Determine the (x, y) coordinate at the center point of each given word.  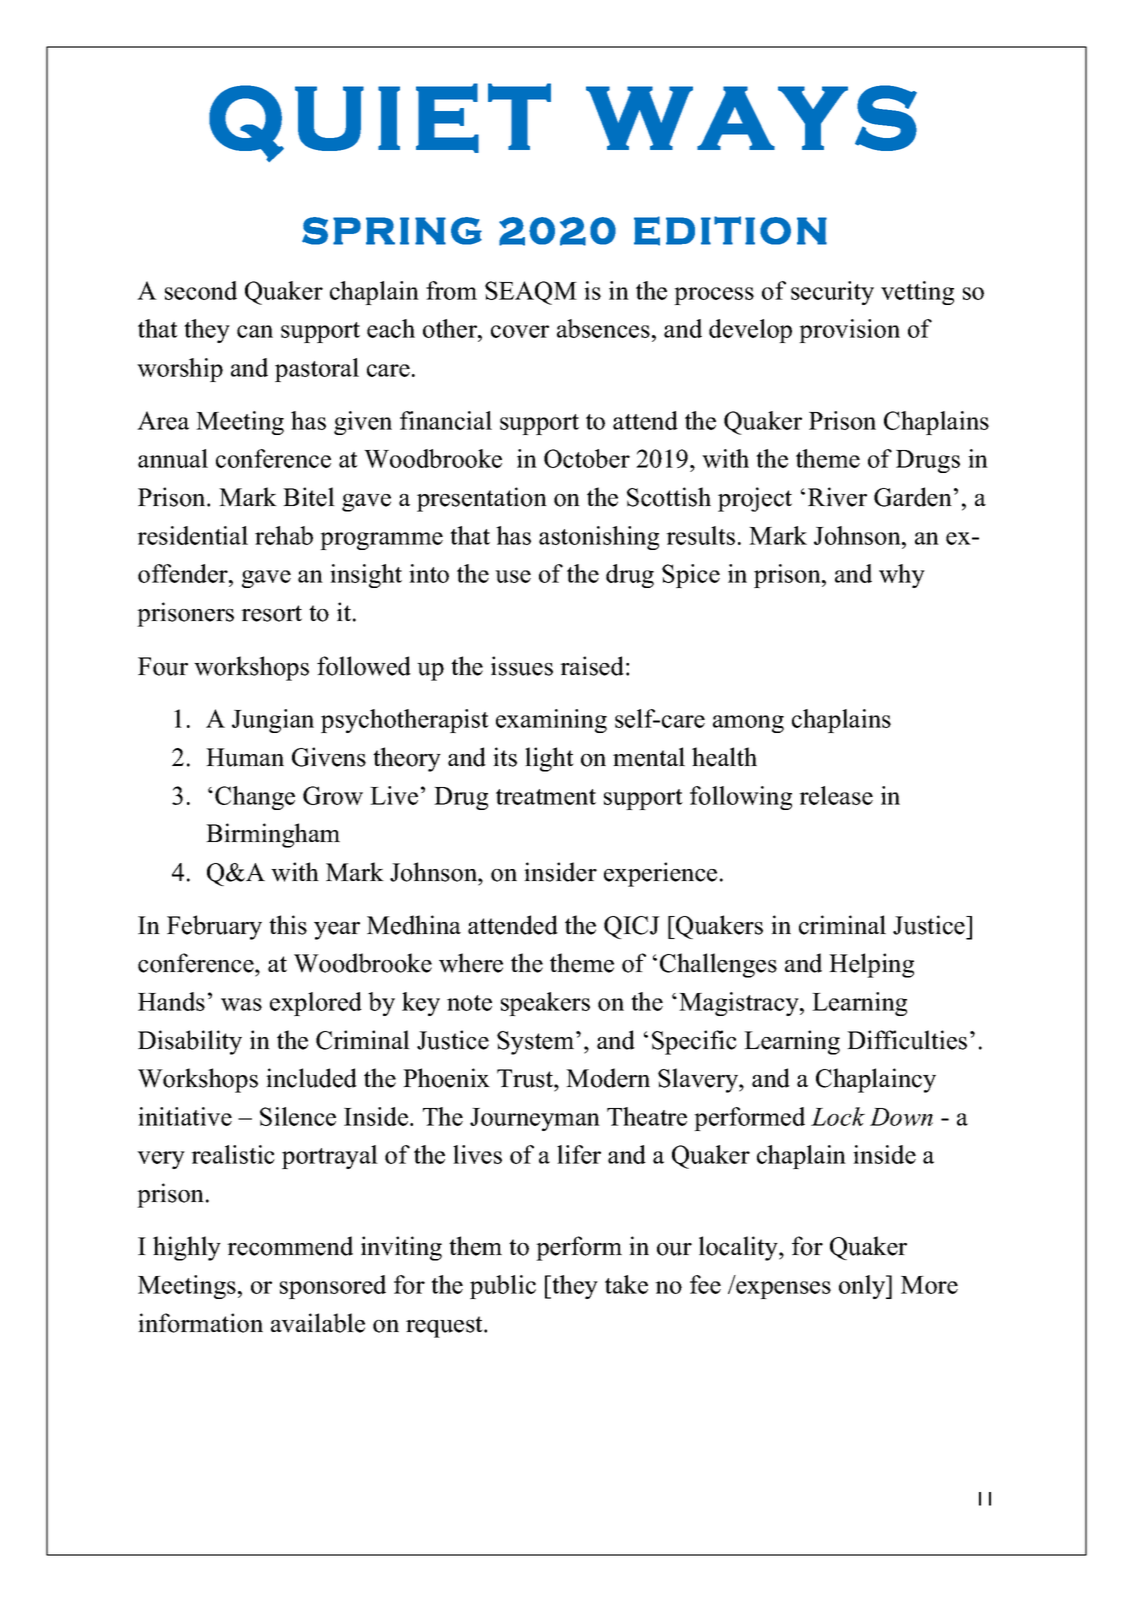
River (837, 497)
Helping (871, 965)
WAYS (751, 118)
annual (173, 458)
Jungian (273, 721)
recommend (290, 1246)
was (241, 1004)
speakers (545, 1004)
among (748, 724)
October (587, 458)
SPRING (392, 231)
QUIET (380, 122)
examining (551, 721)
